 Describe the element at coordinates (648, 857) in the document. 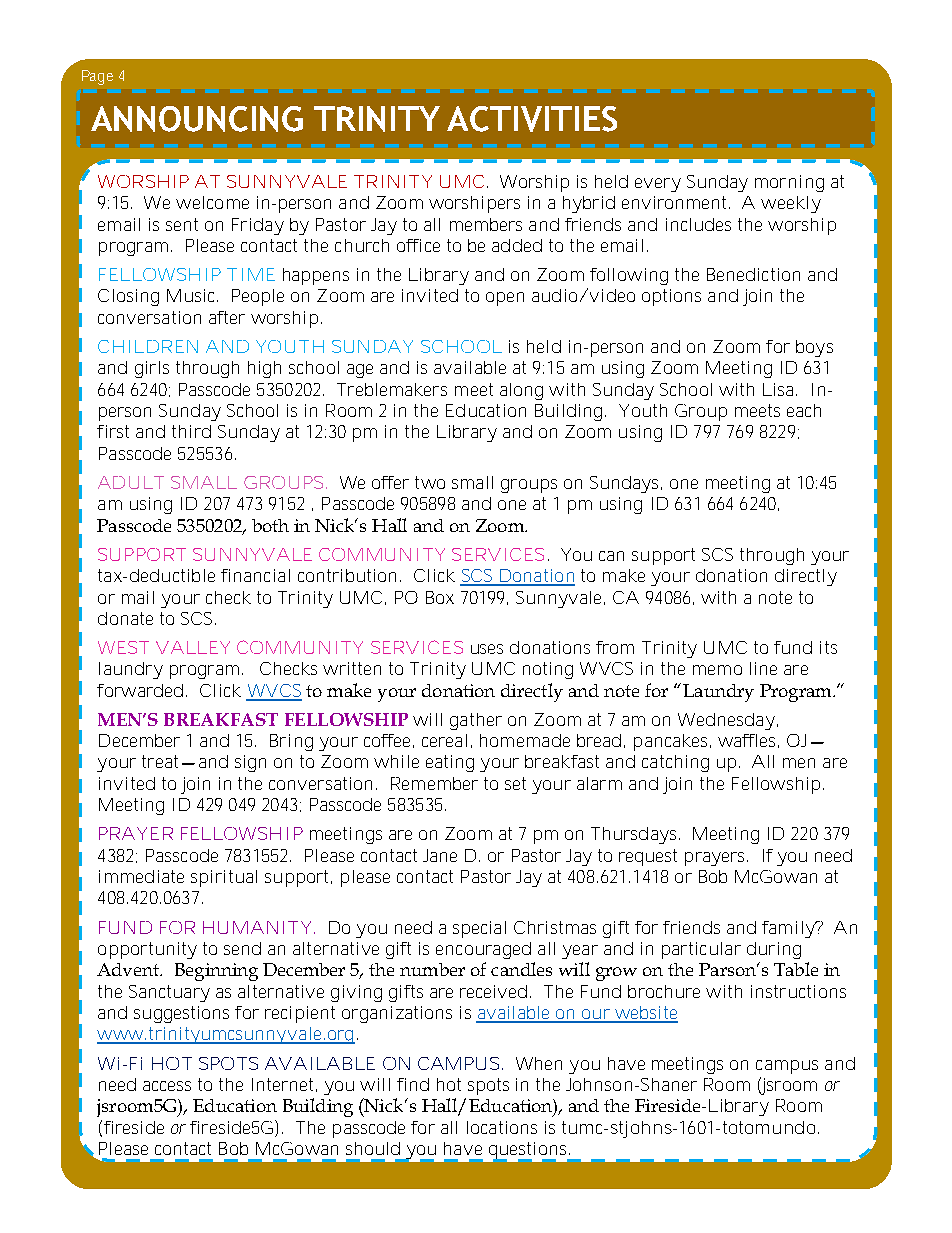

I see `request` at that location.
